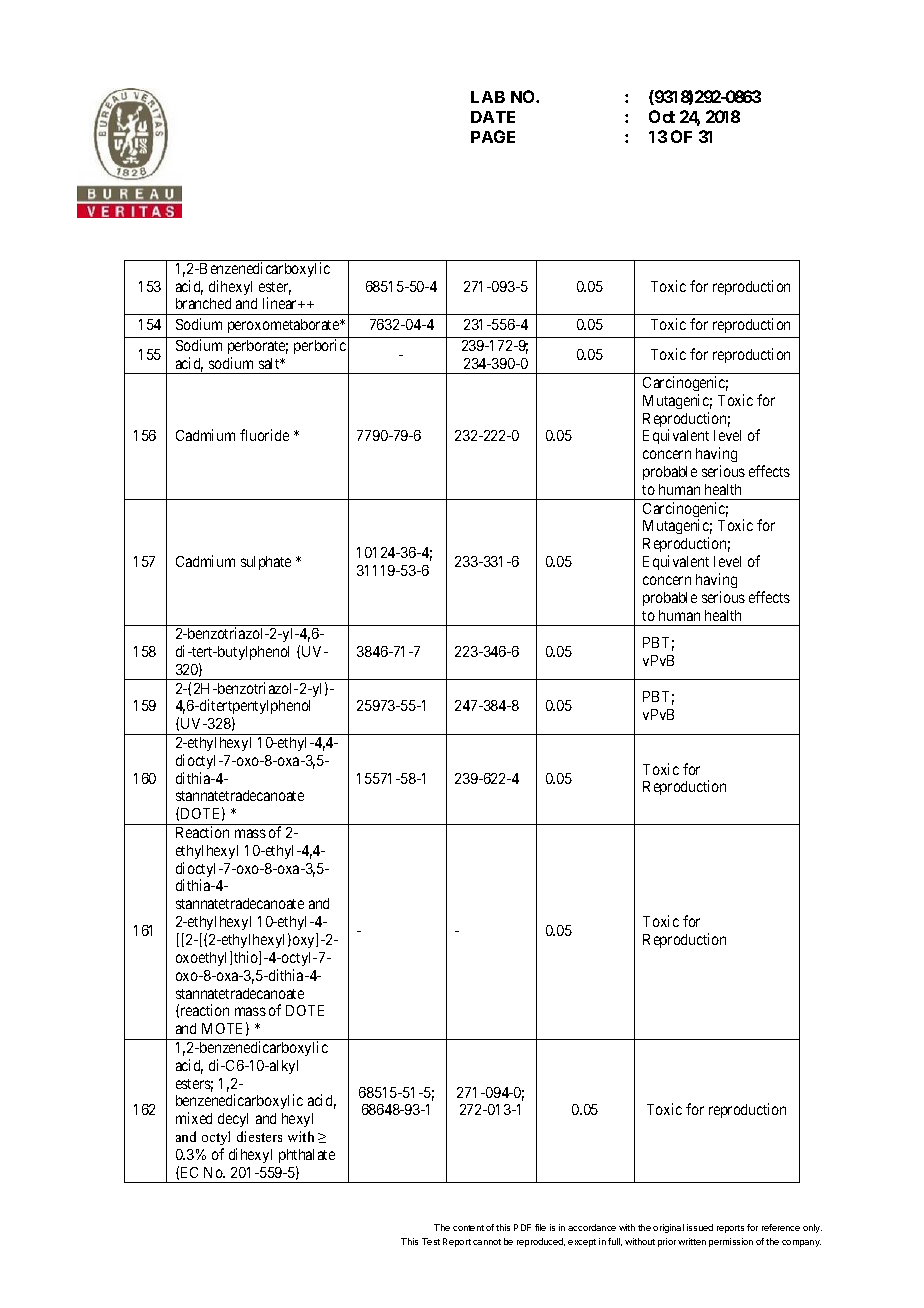 Image resolution: width=924 pixels, height=1308 pixels. Describe the element at coordinates (307, 1156) in the page. I see `phthalate` at that location.
